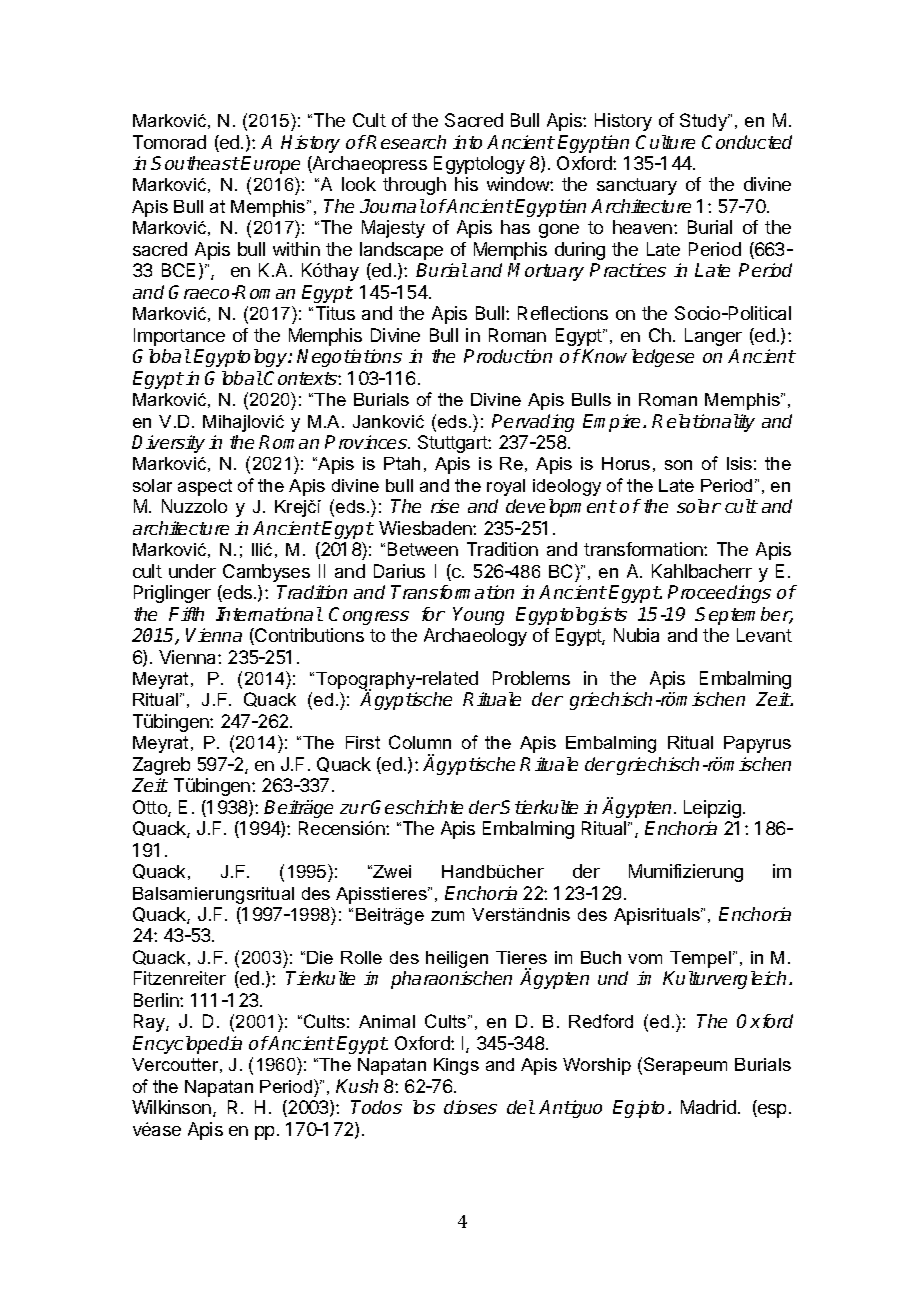 This document has height=1309, width=924. Describe the element at coordinates (205, 487) in the document. I see `aspect` at that location.
